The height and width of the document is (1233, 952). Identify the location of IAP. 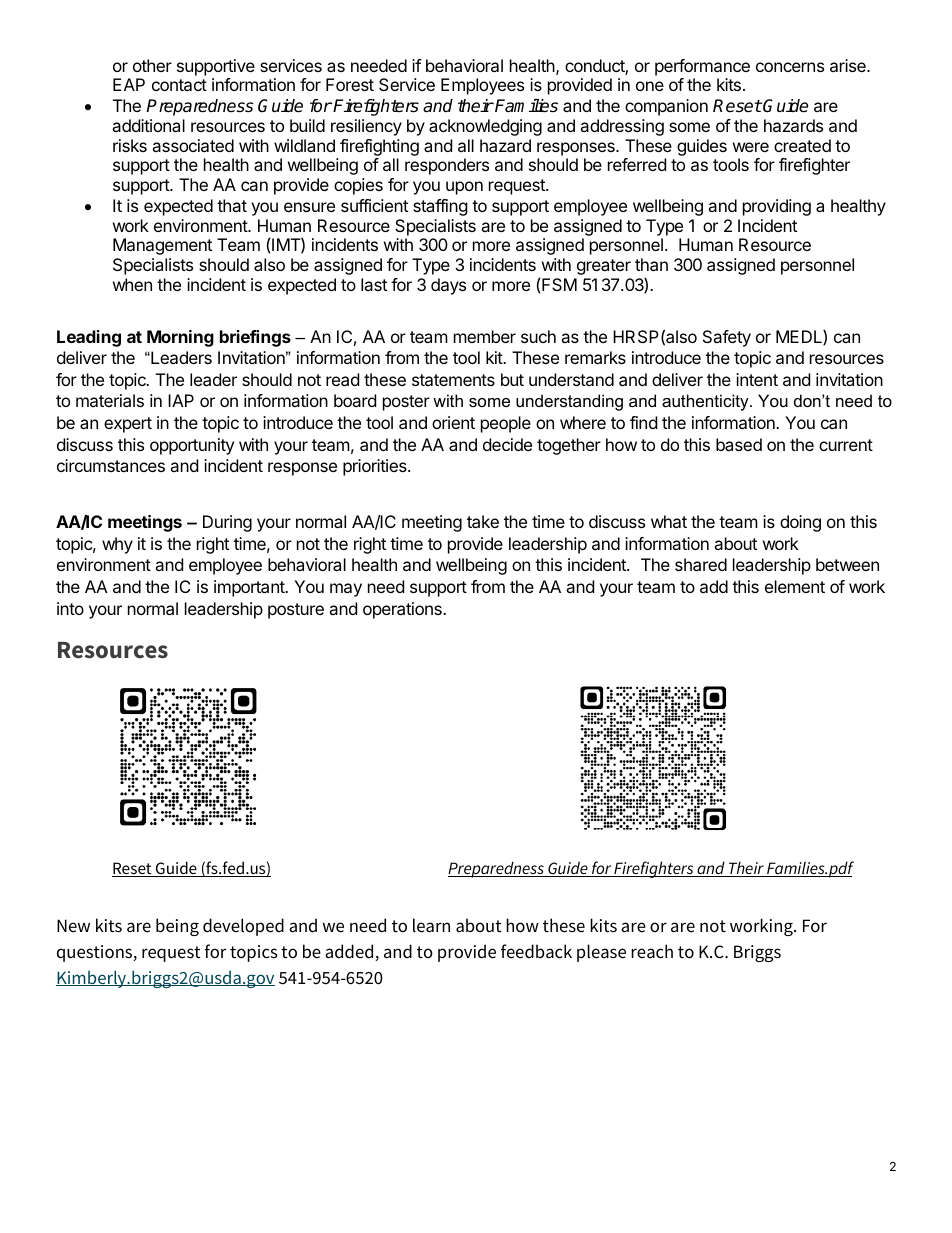
(181, 400).
